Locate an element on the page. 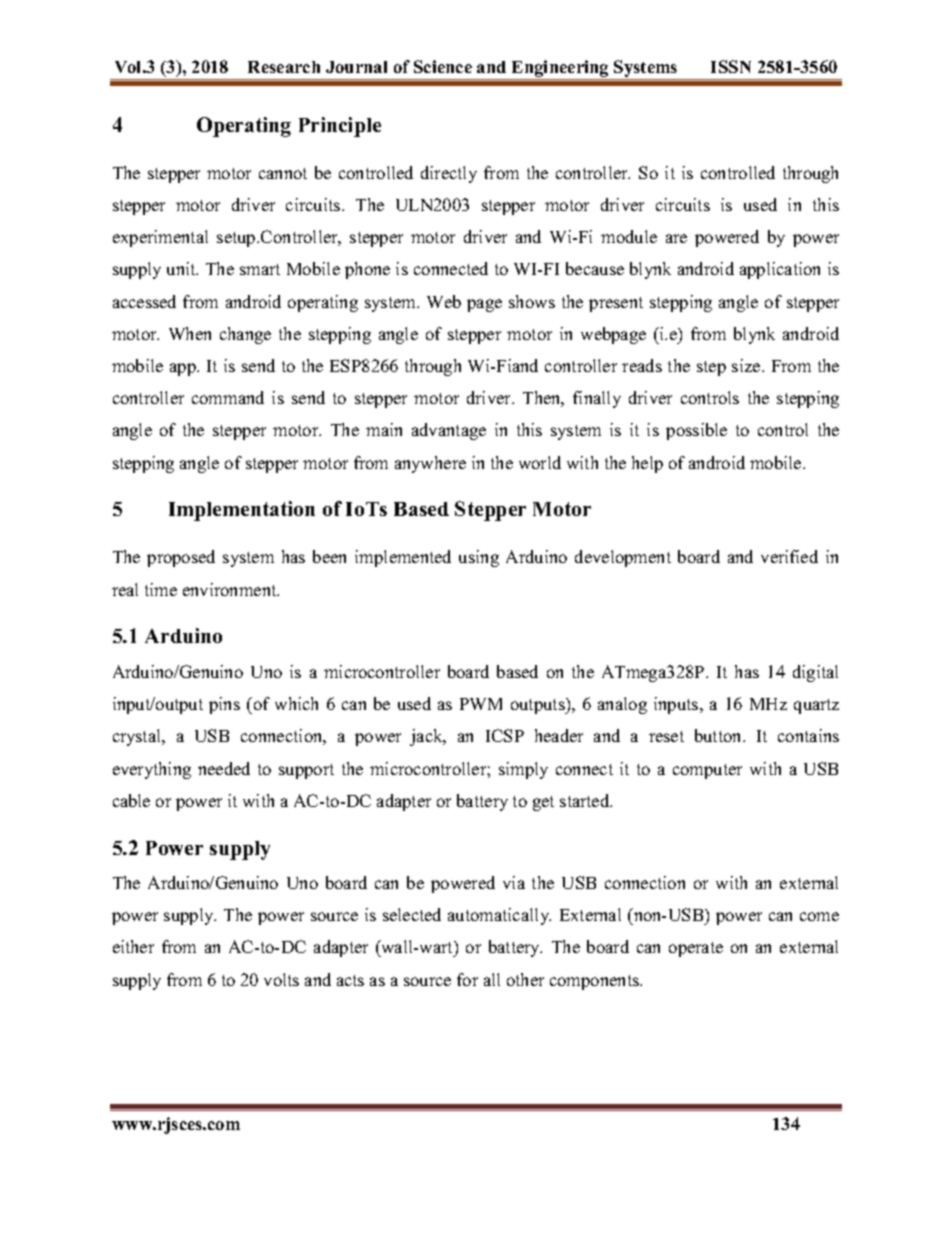  for is located at coordinates (467, 979).
